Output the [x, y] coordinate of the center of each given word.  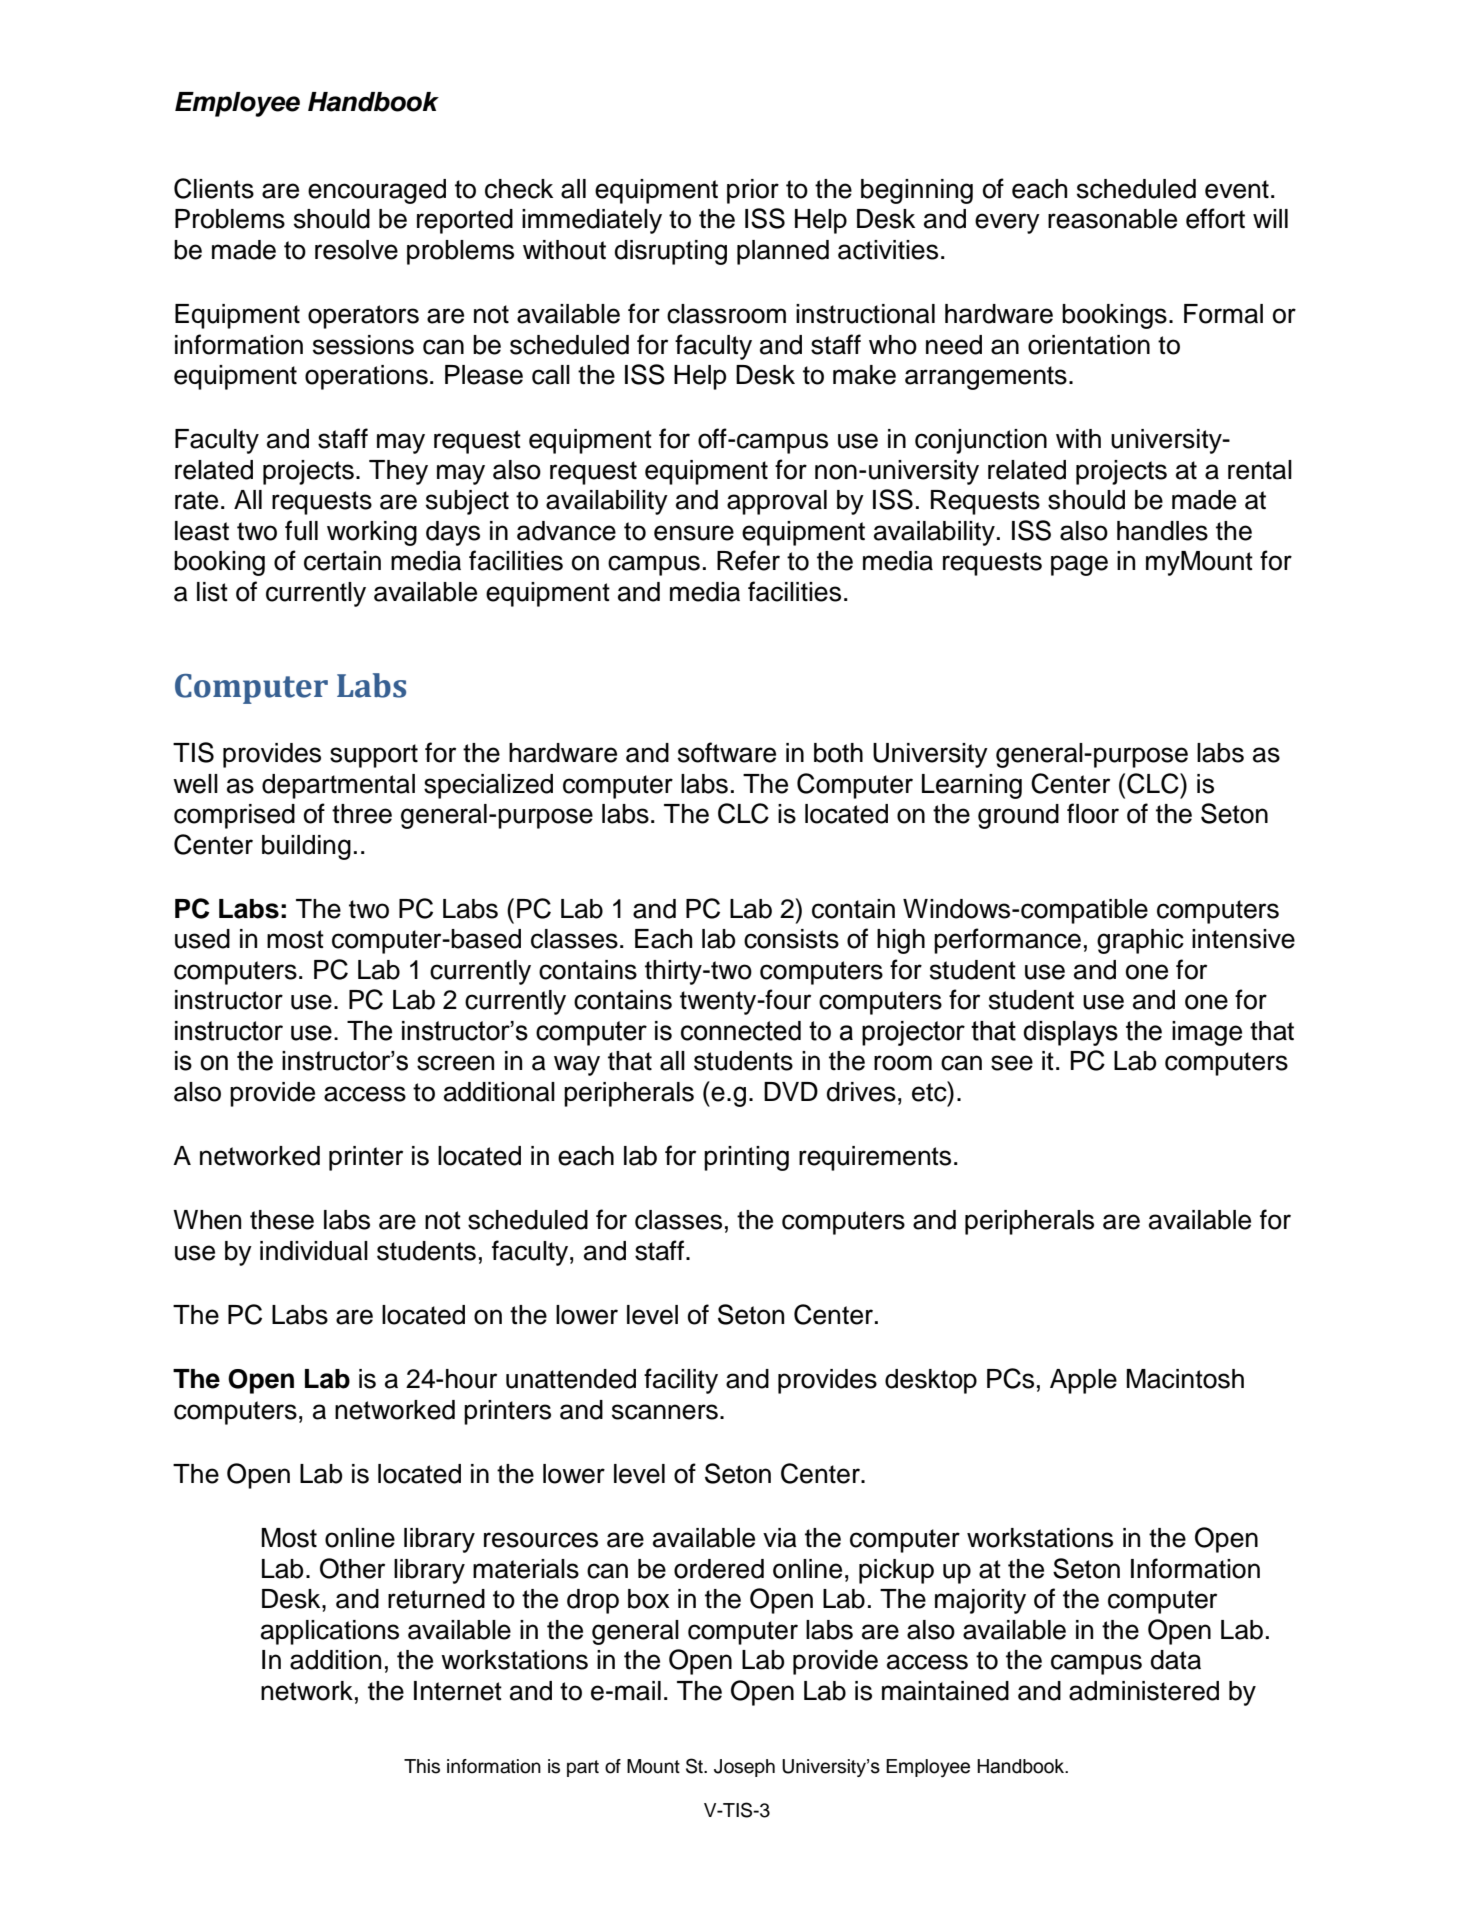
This [422, 1766]
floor [1093, 813]
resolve [356, 250]
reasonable [1112, 219]
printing [746, 1158]
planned [783, 252]
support [374, 756]
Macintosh [1185, 1379]
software [727, 752]
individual [314, 1251]
